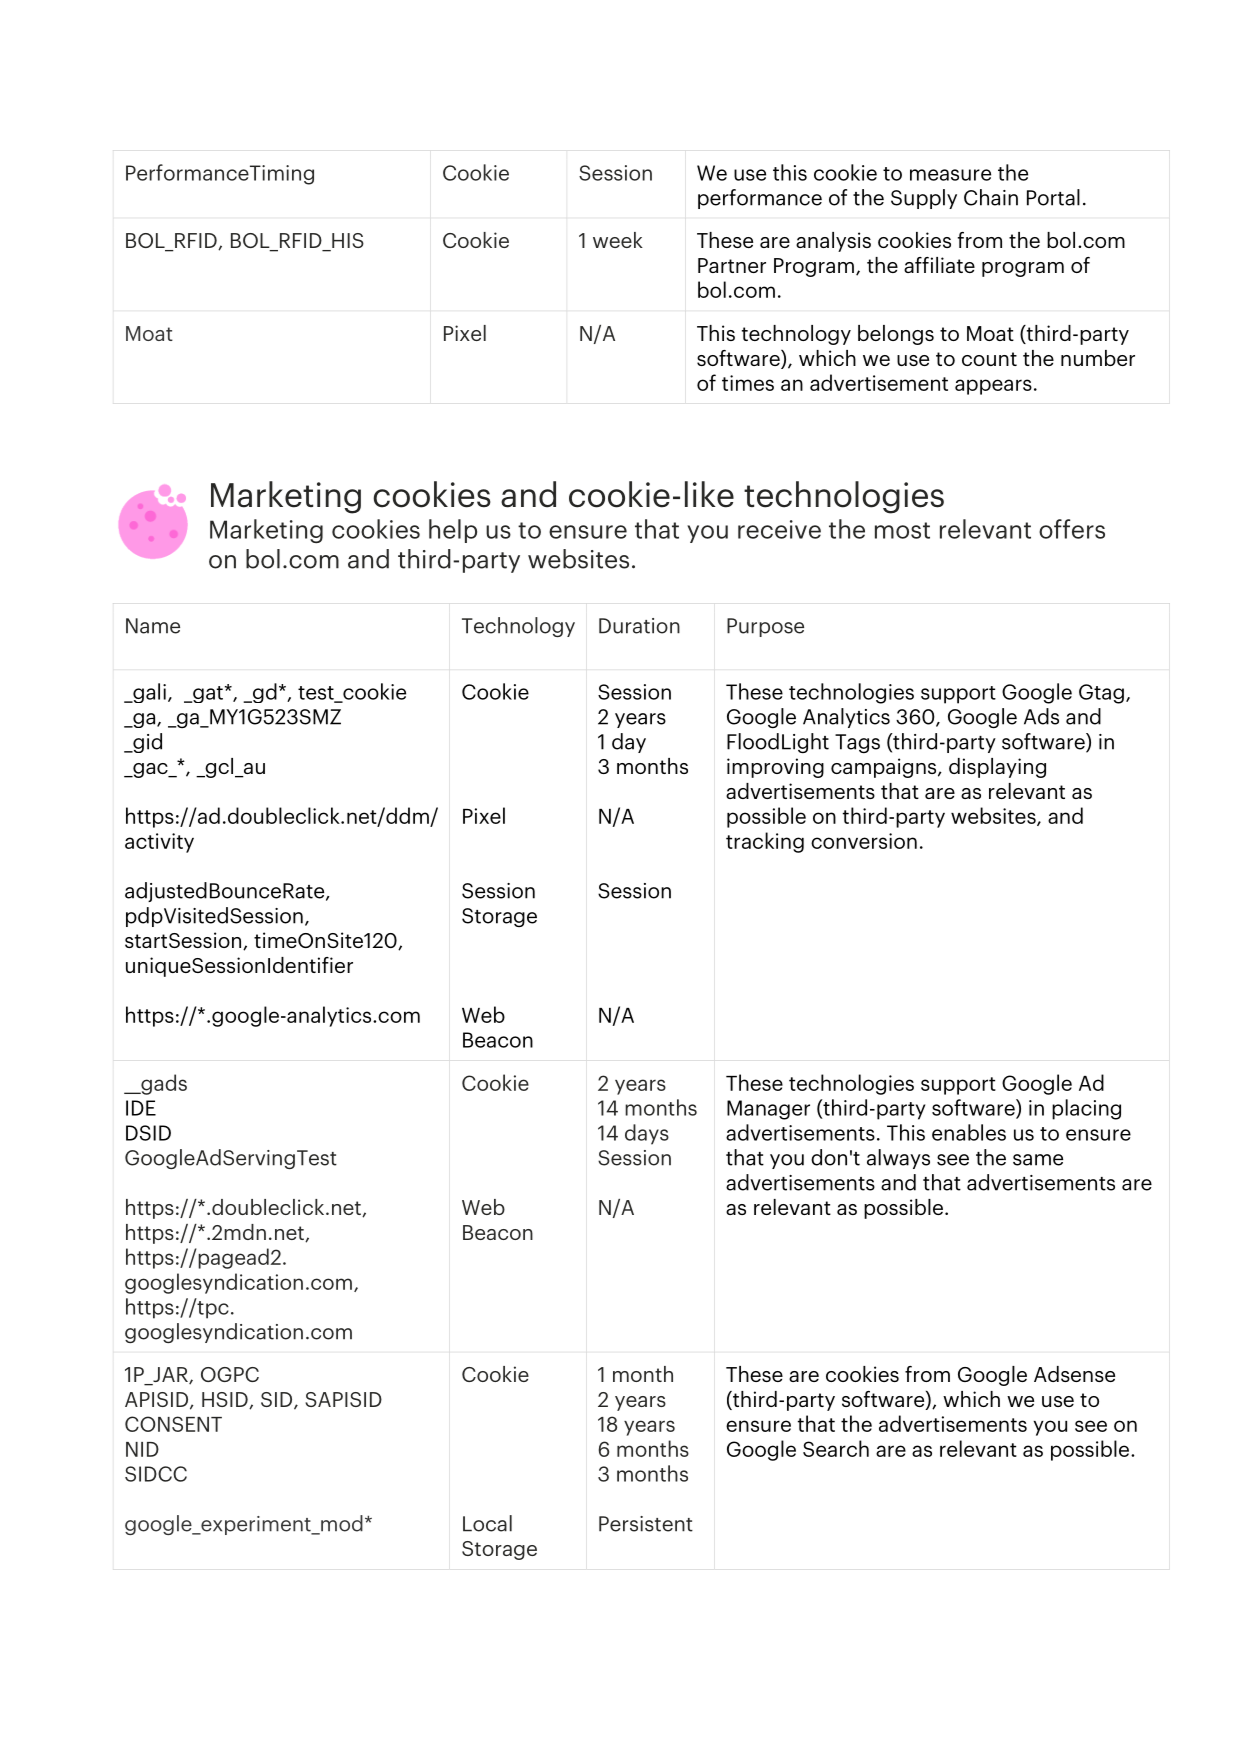 This image has width=1233, height=1744. I want to click on Partner, so click(732, 265).
